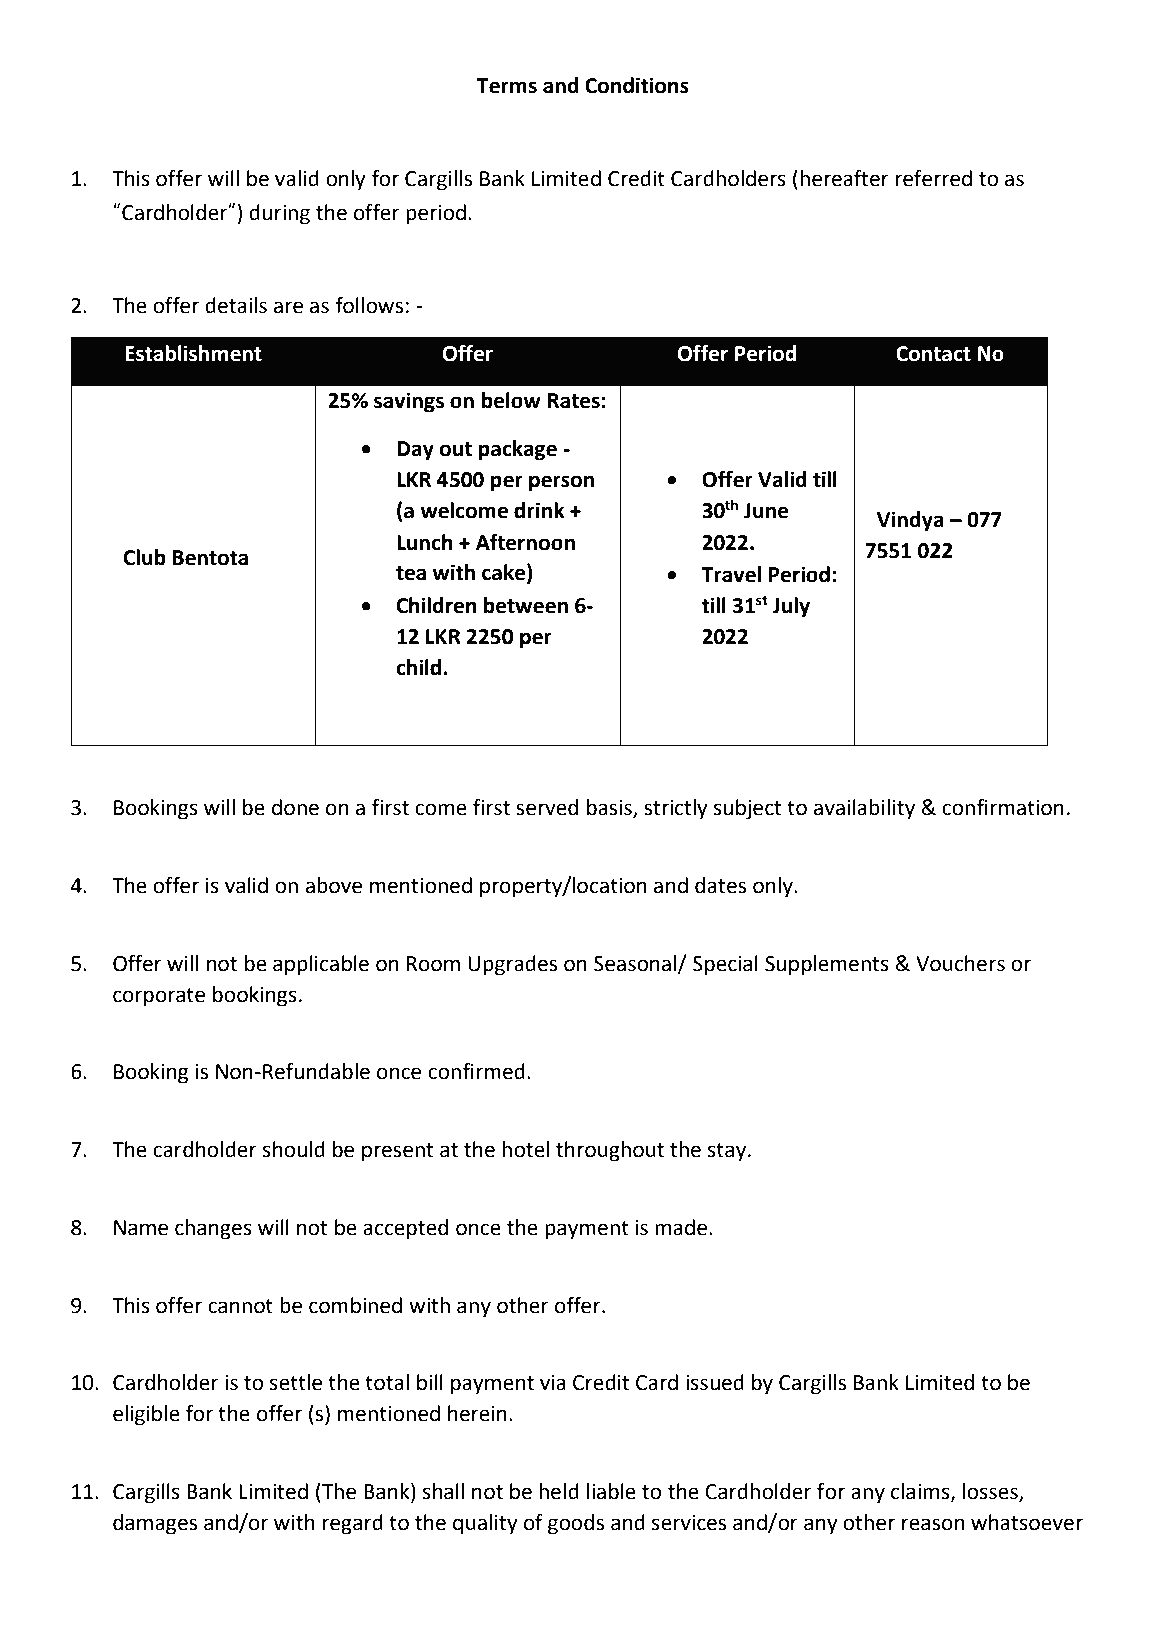 The height and width of the document is (1650, 1166). I want to click on basis, so click(610, 808).
